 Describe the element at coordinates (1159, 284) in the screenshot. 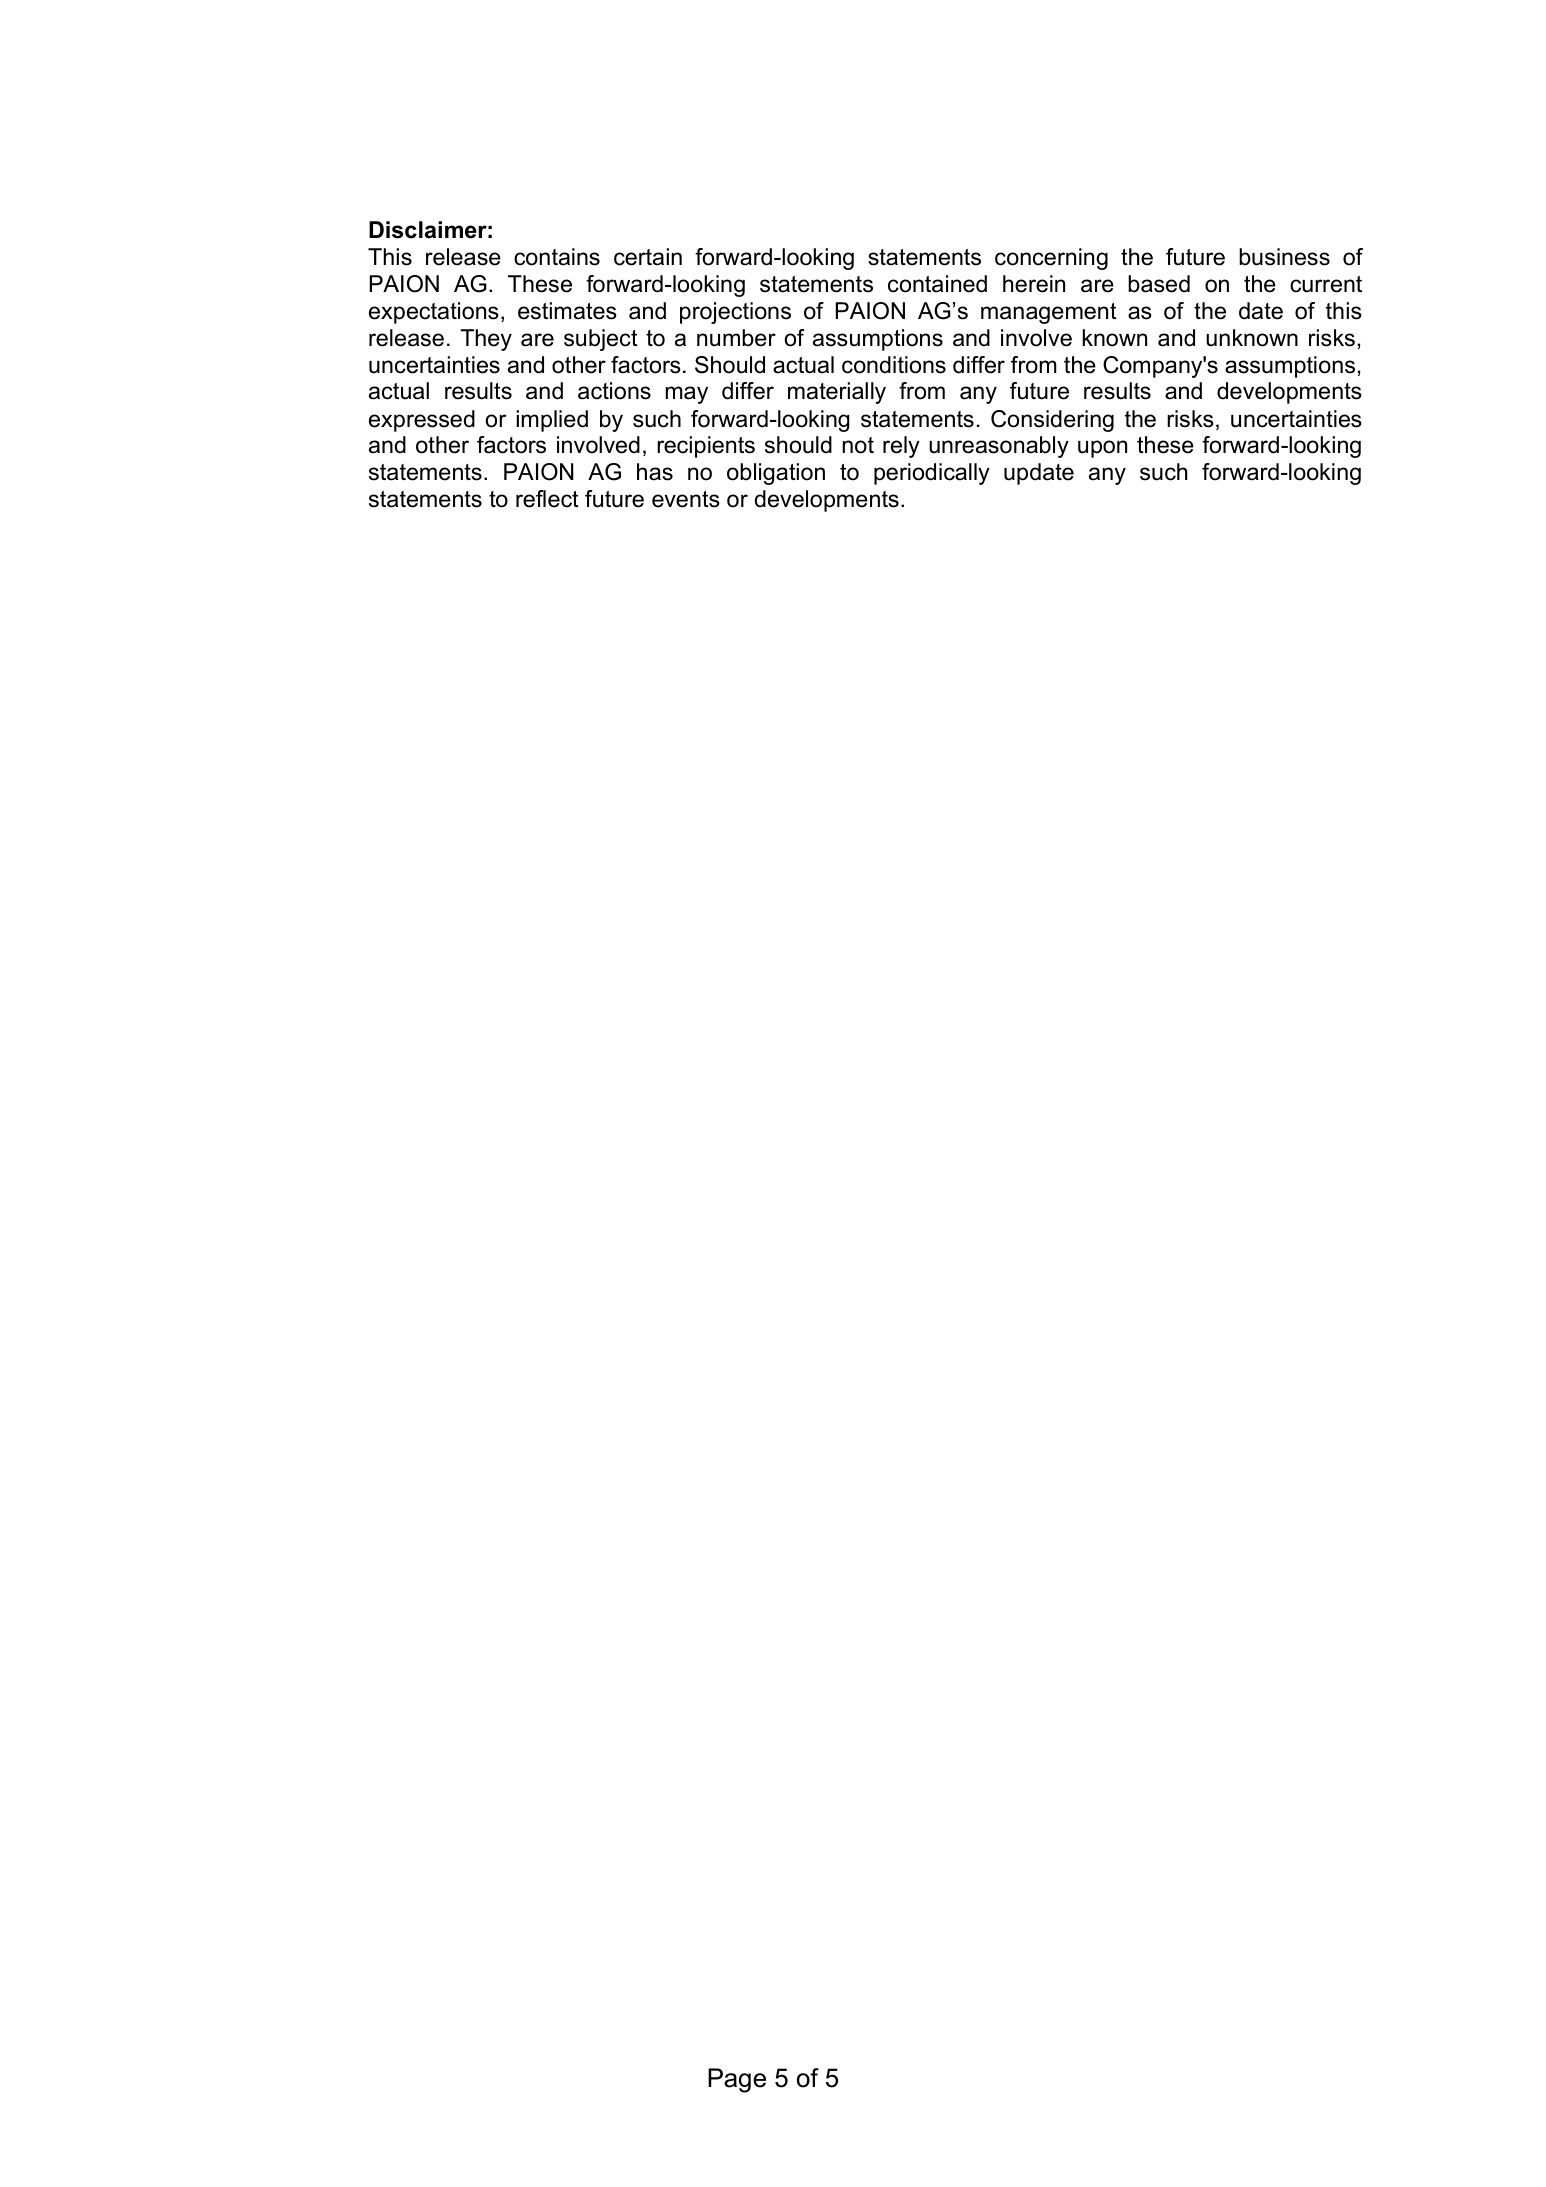

I see `based` at that location.
